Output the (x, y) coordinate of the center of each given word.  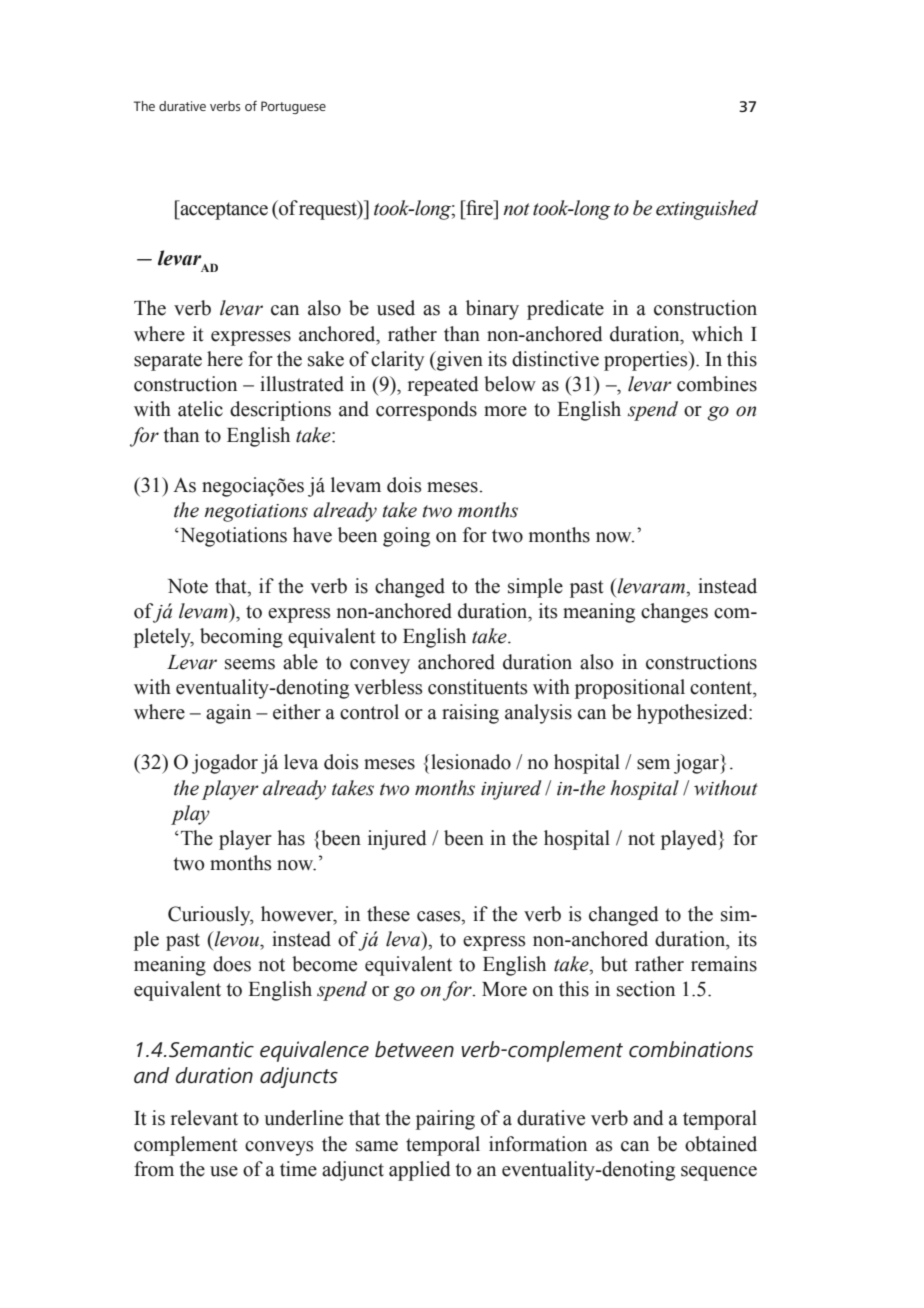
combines (717, 384)
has (291, 838)
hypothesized (693, 714)
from (154, 1169)
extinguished (707, 210)
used (396, 308)
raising (470, 714)
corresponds (426, 411)
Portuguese (293, 107)
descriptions (280, 411)
